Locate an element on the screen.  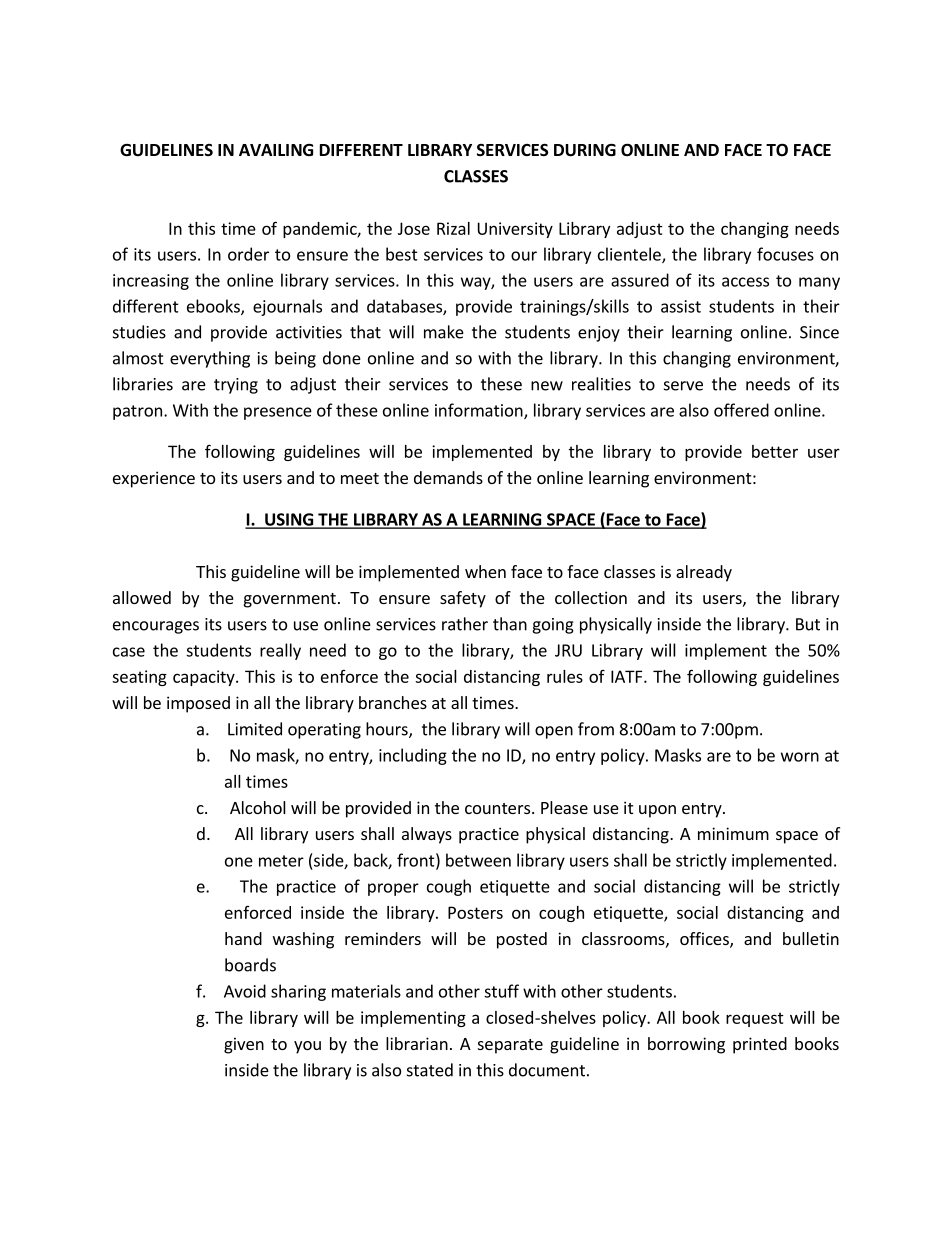
already is located at coordinates (704, 573).
